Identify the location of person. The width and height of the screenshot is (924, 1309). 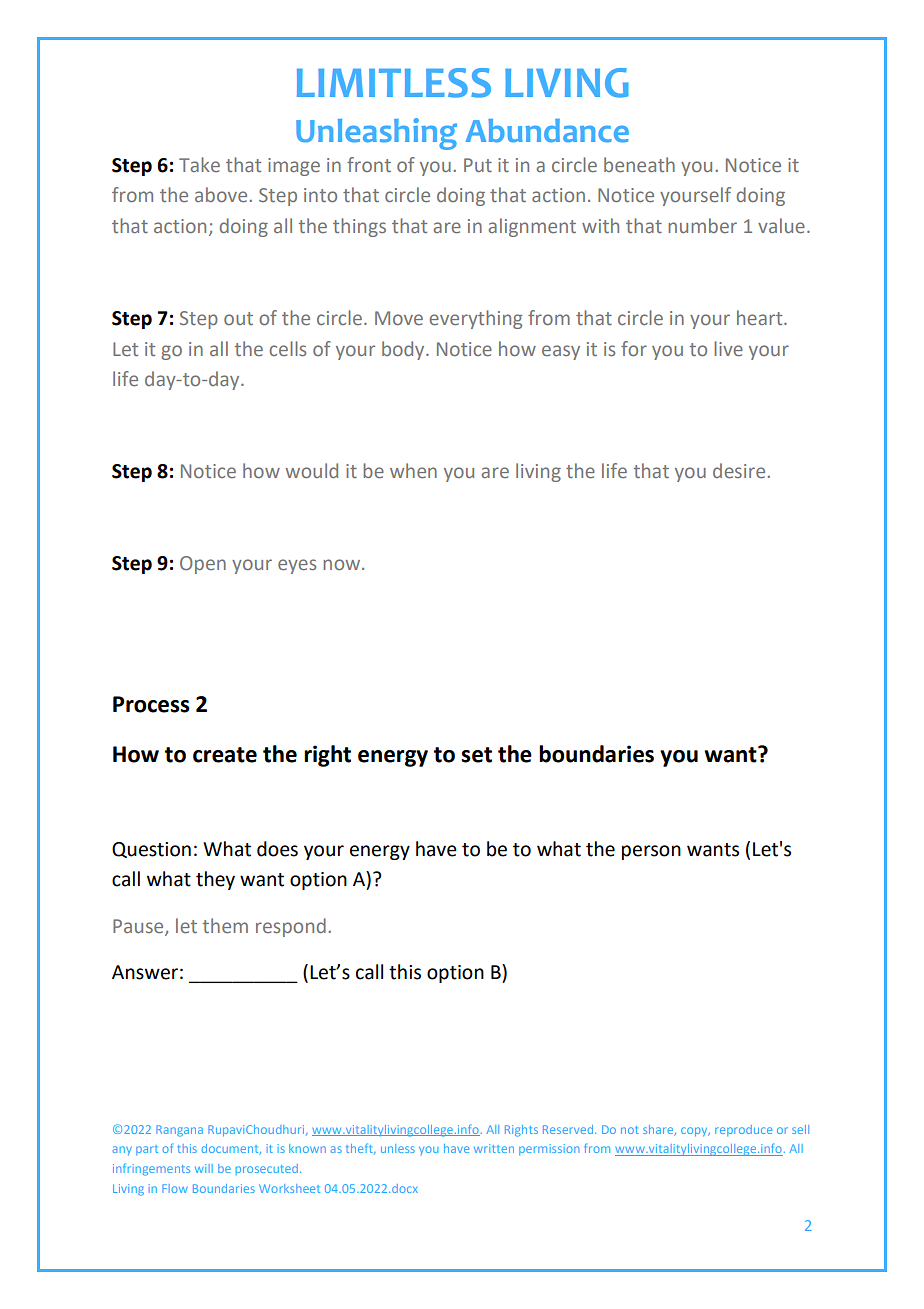
(651, 852).
